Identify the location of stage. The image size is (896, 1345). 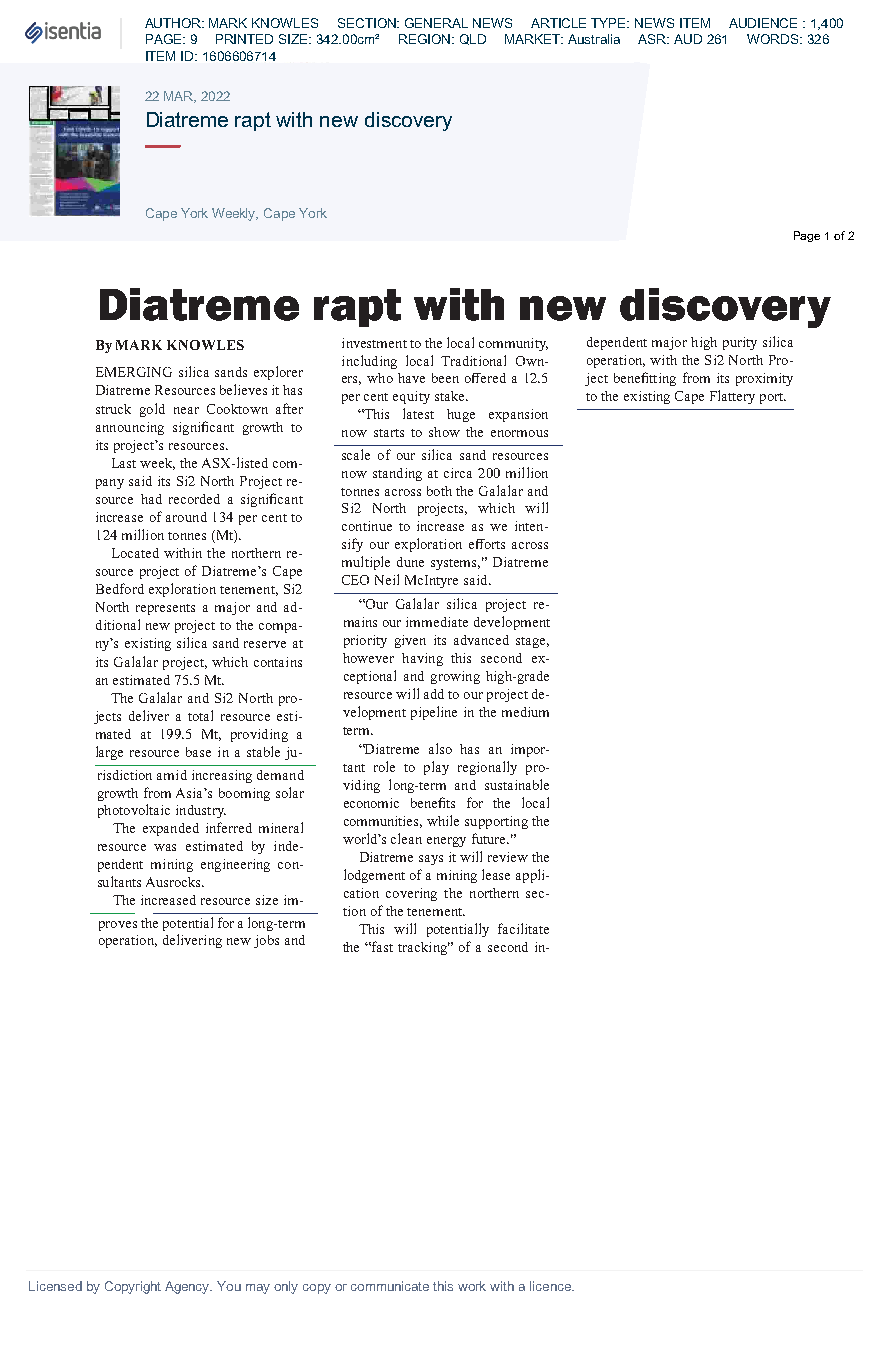
(532, 642).
